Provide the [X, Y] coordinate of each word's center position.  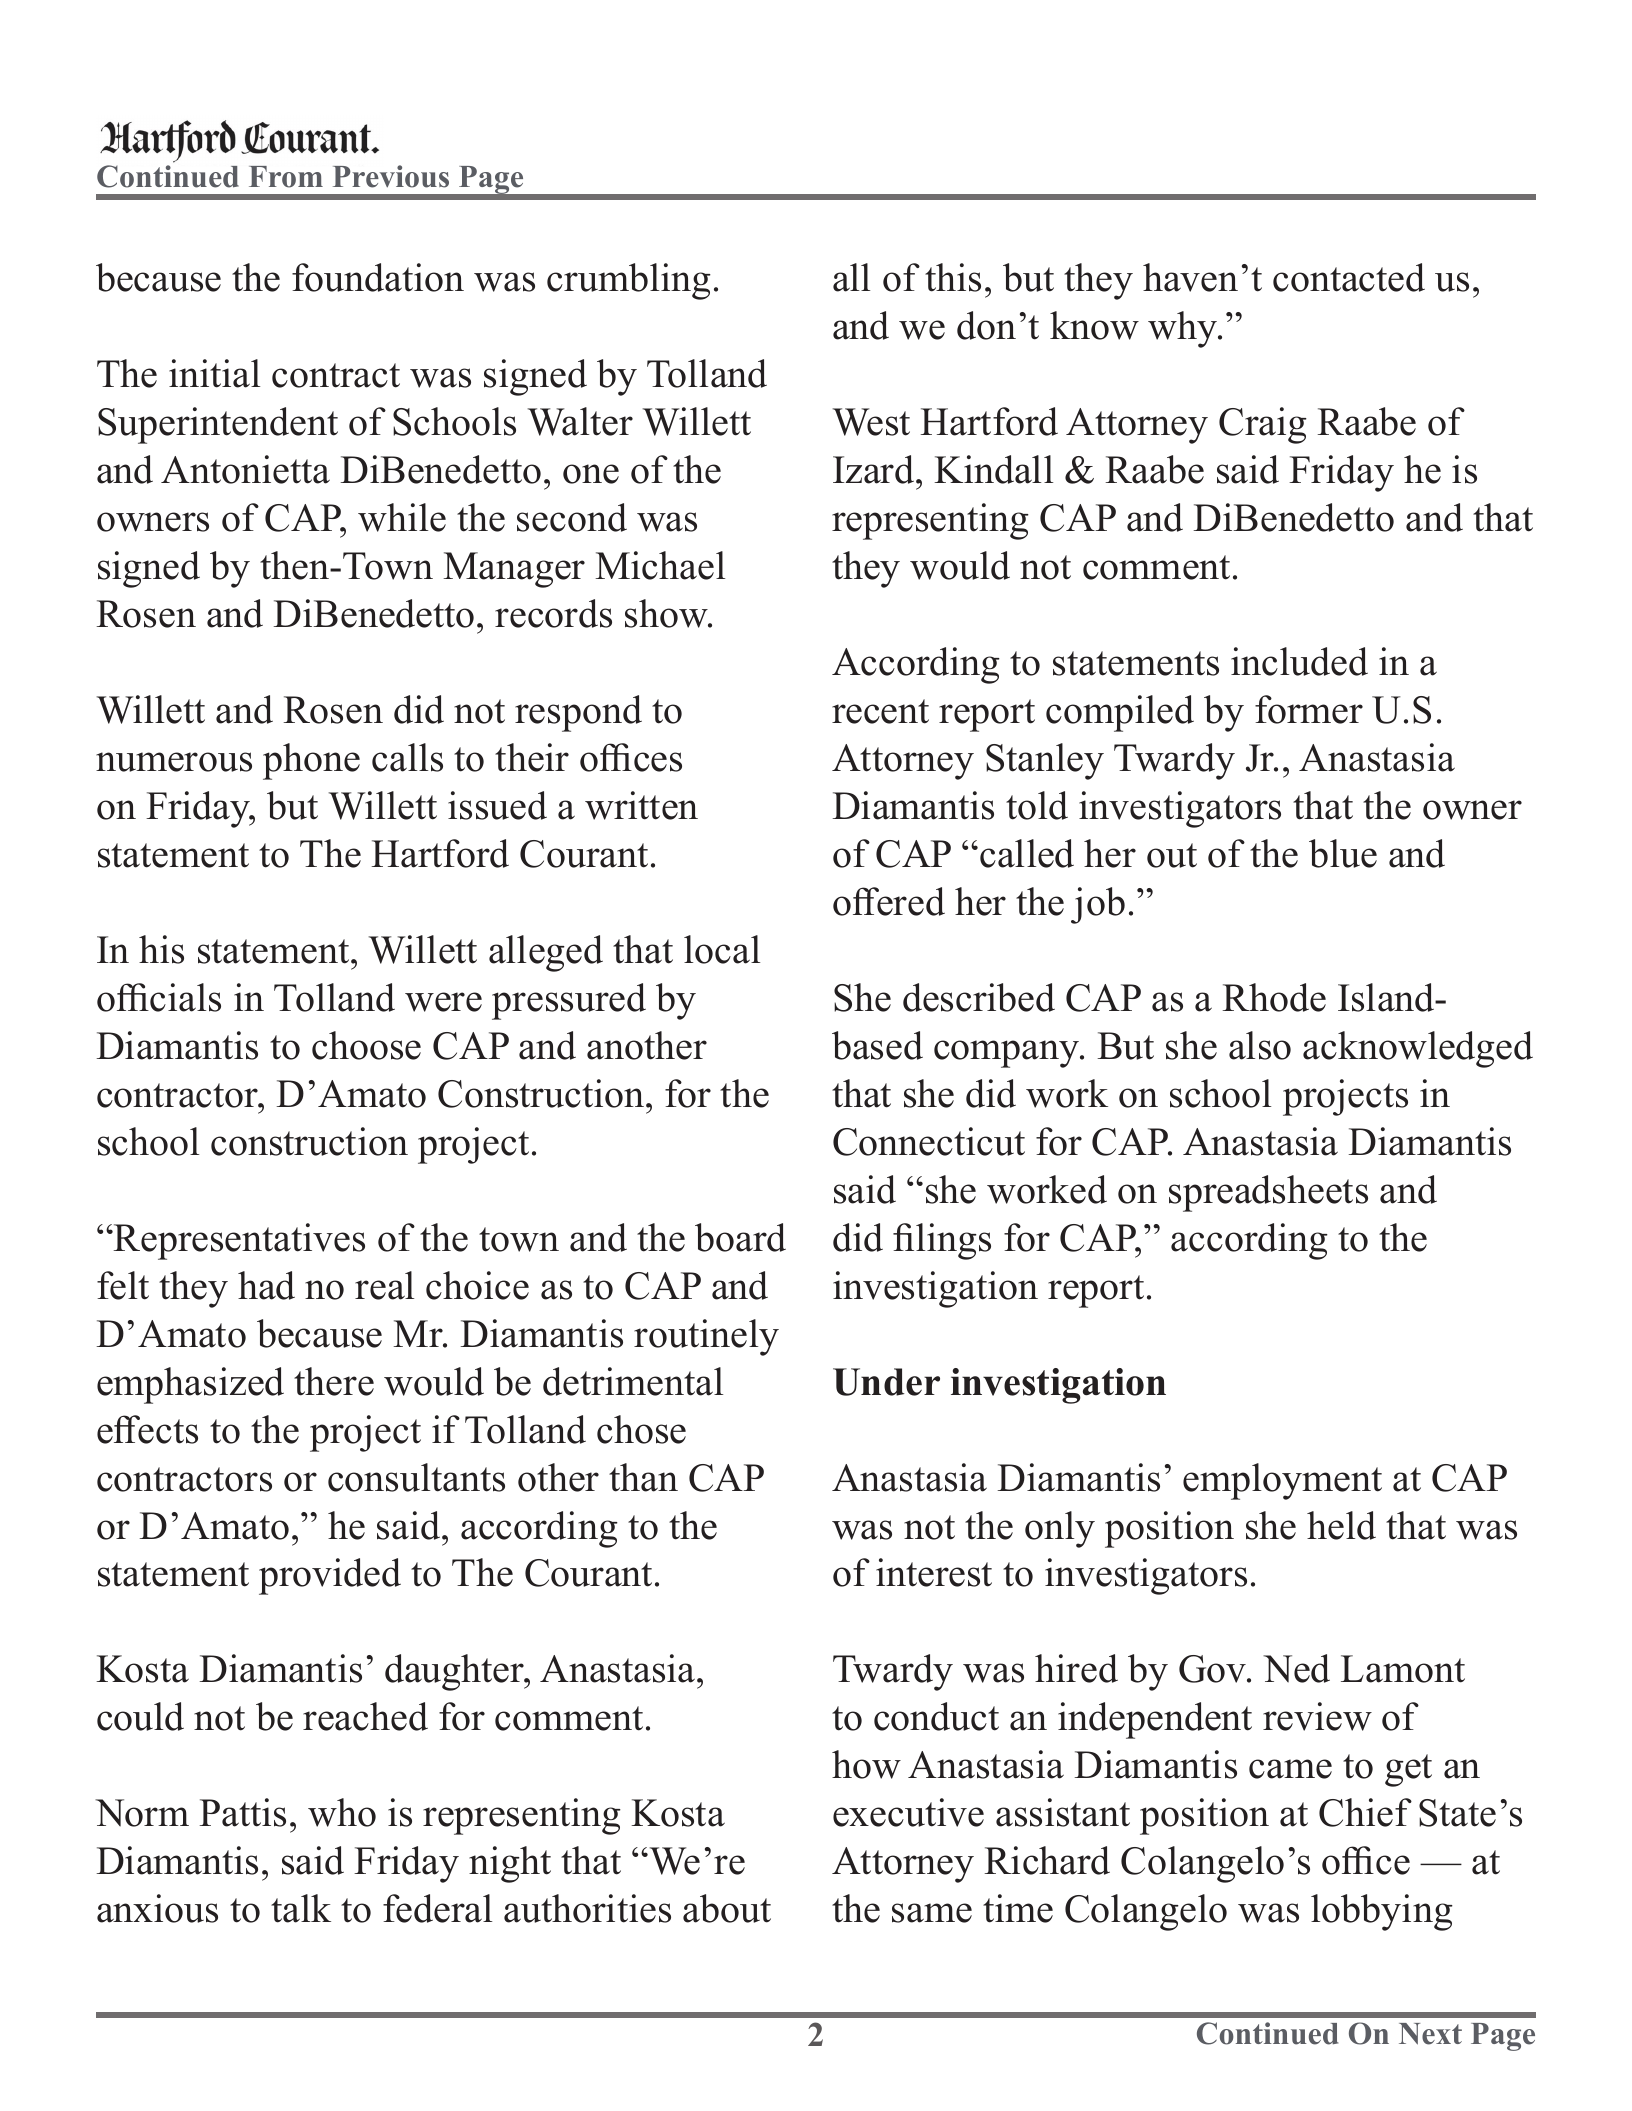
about [727, 1908]
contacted [1349, 277]
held [1341, 1525]
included [1299, 661]
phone [311, 761]
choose [366, 1045]
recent [880, 711]
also [1260, 1045]
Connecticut [929, 1141]
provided [330, 1576]
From [286, 177]
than [643, 1477]
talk [301, 1908]
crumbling [629, 281]
